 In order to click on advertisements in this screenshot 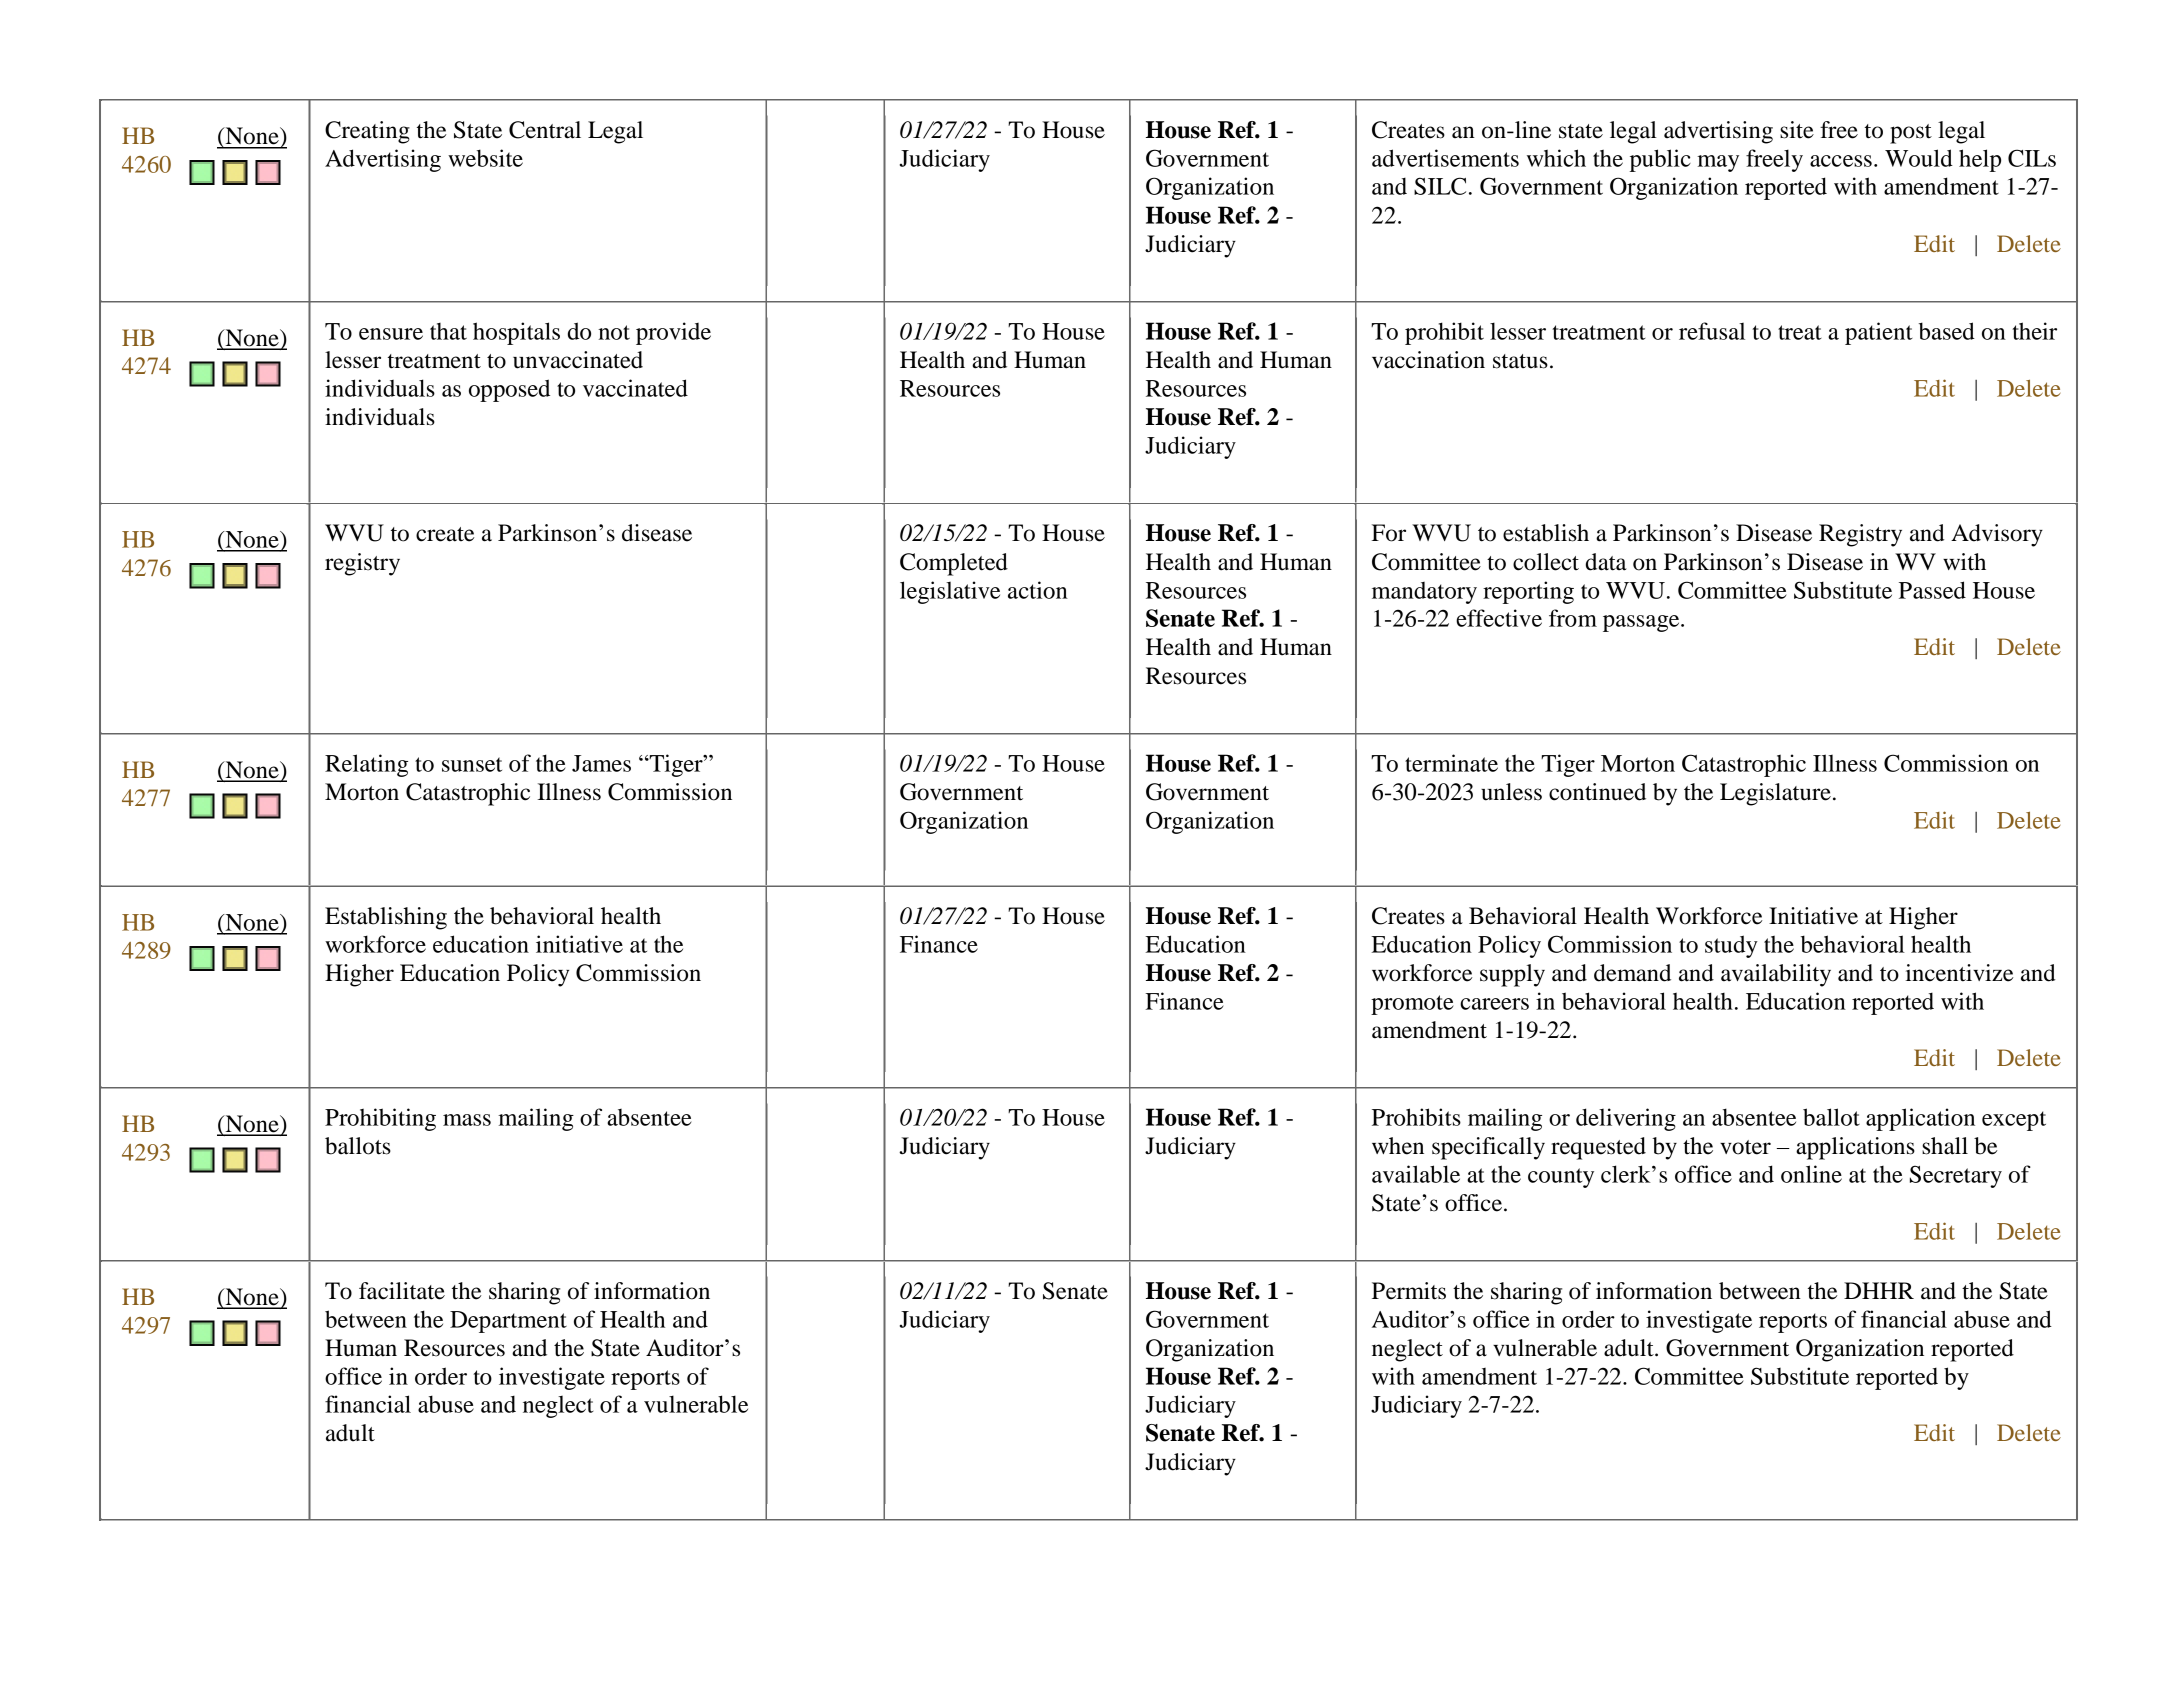, I will do `click(1445, 158)`.
